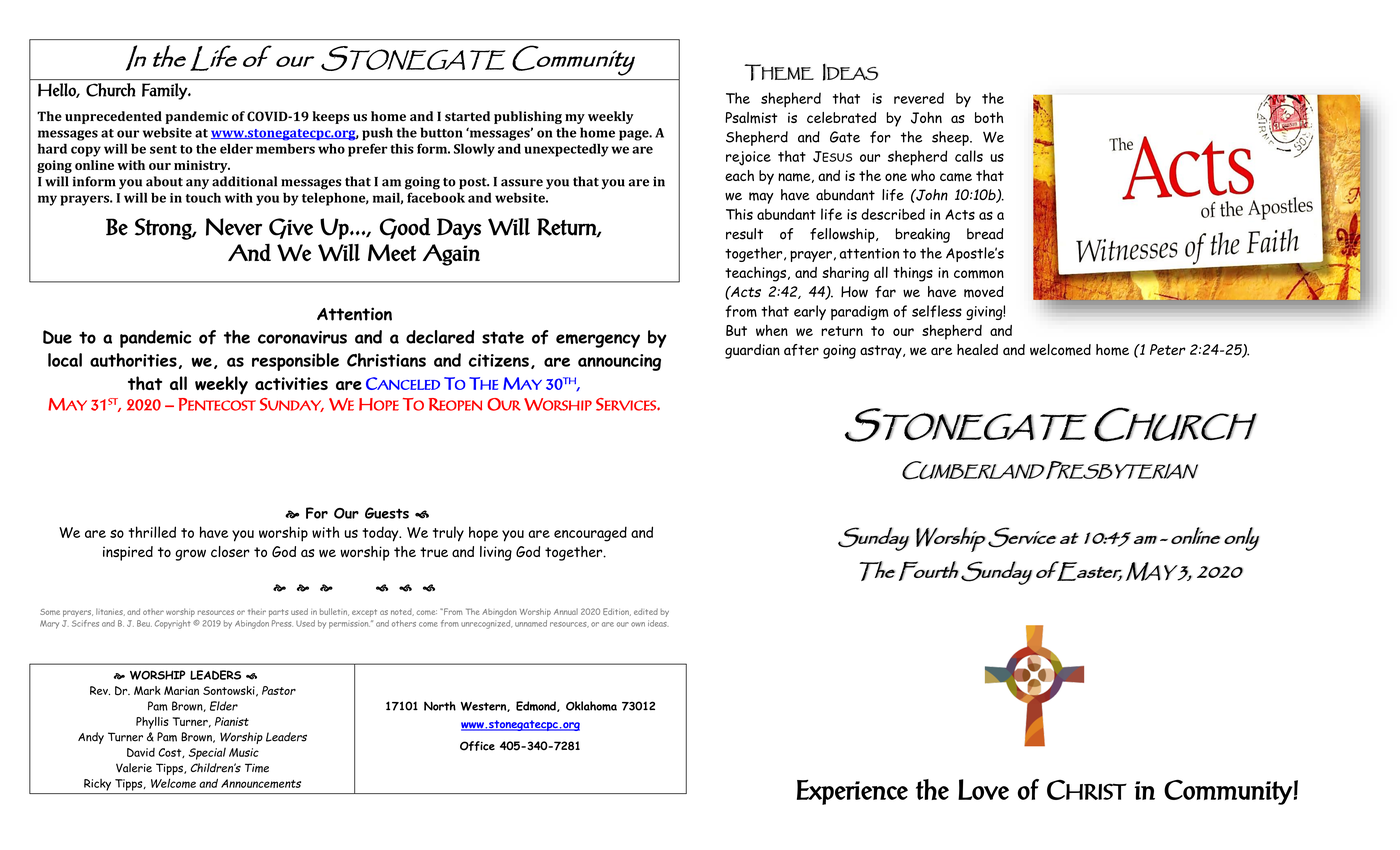 This document has height=850, width=1400. I want to click on Valerie, so click(134, 768).
